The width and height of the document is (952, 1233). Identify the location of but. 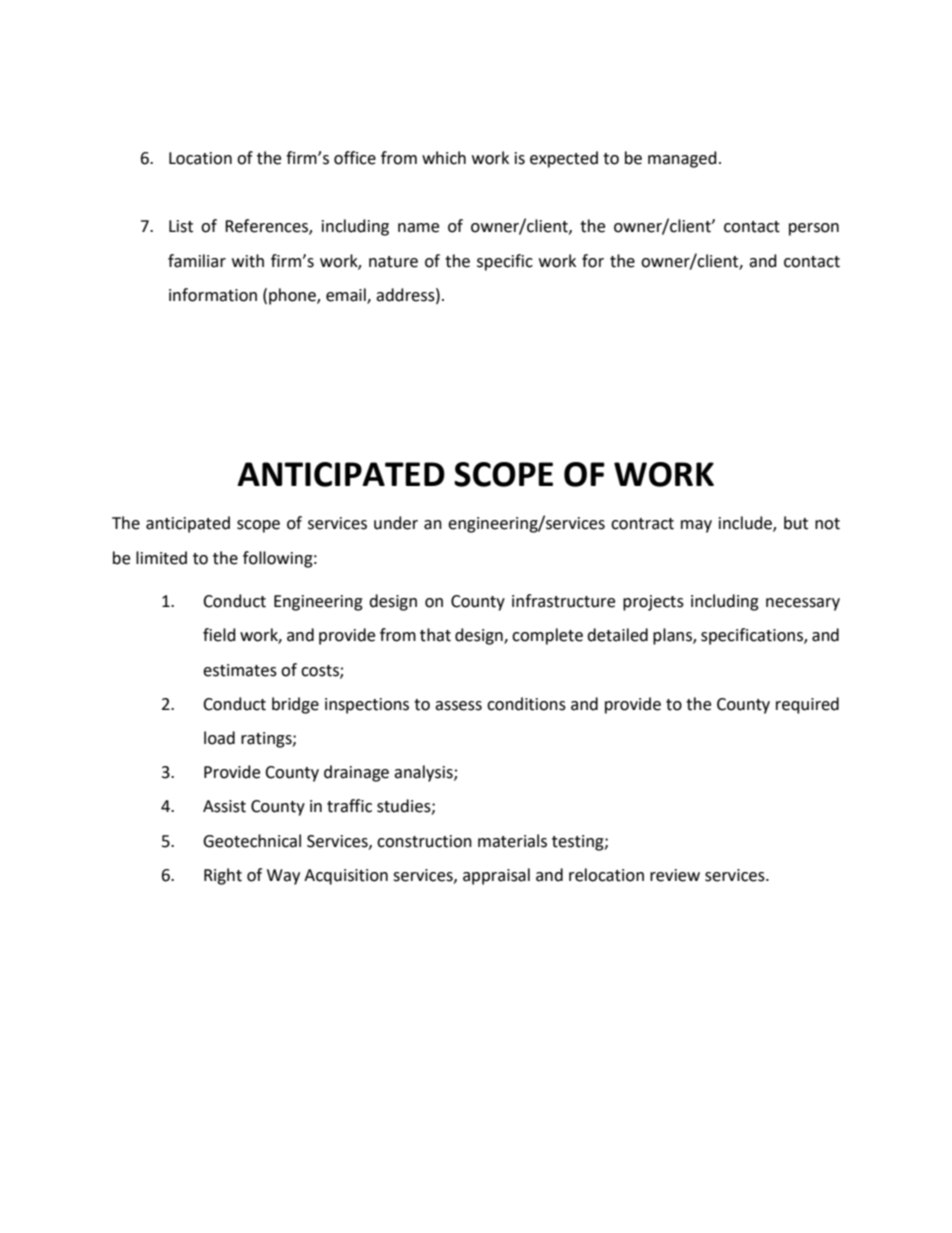
(796, 523).
